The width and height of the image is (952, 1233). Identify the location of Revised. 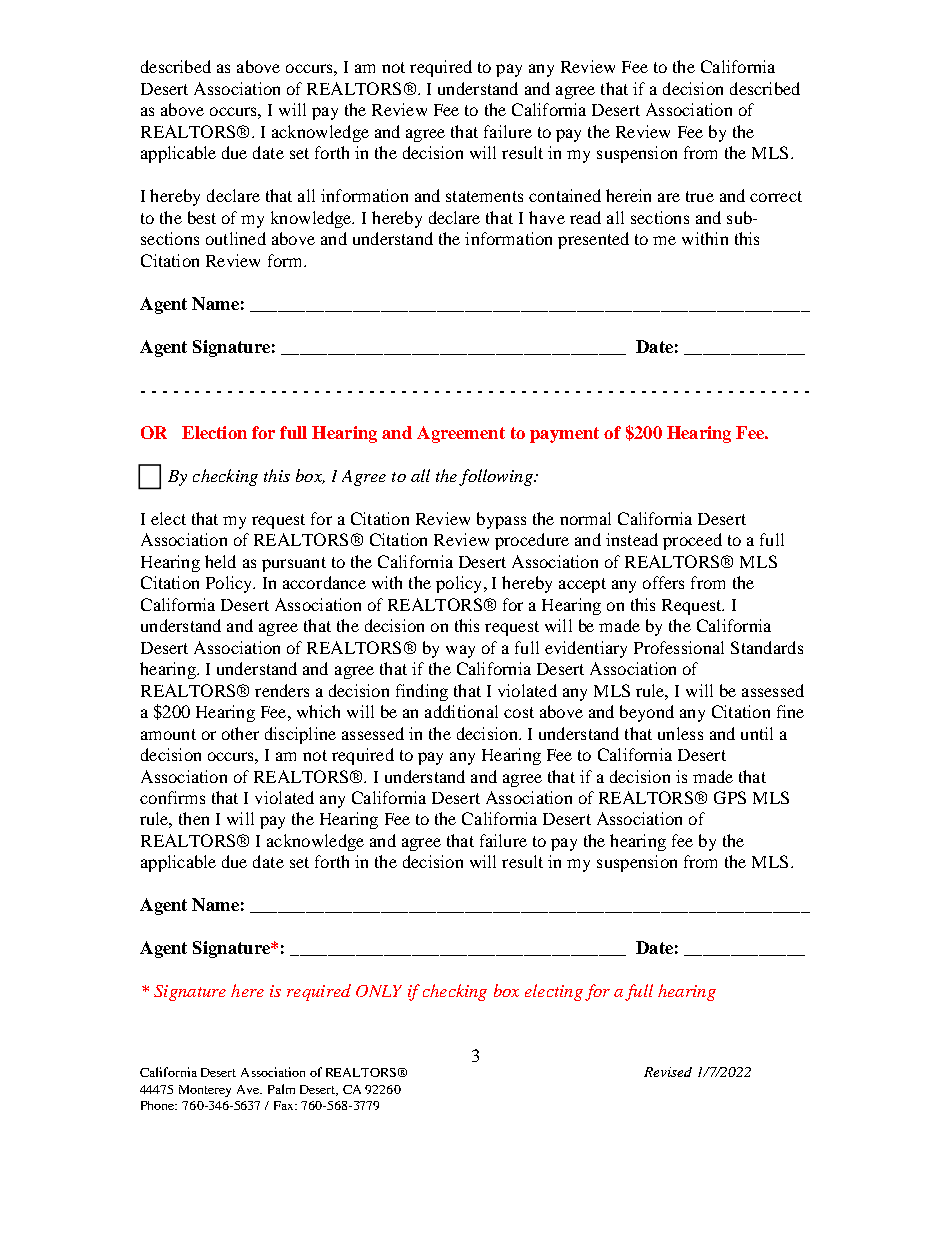
(668, 1072).
